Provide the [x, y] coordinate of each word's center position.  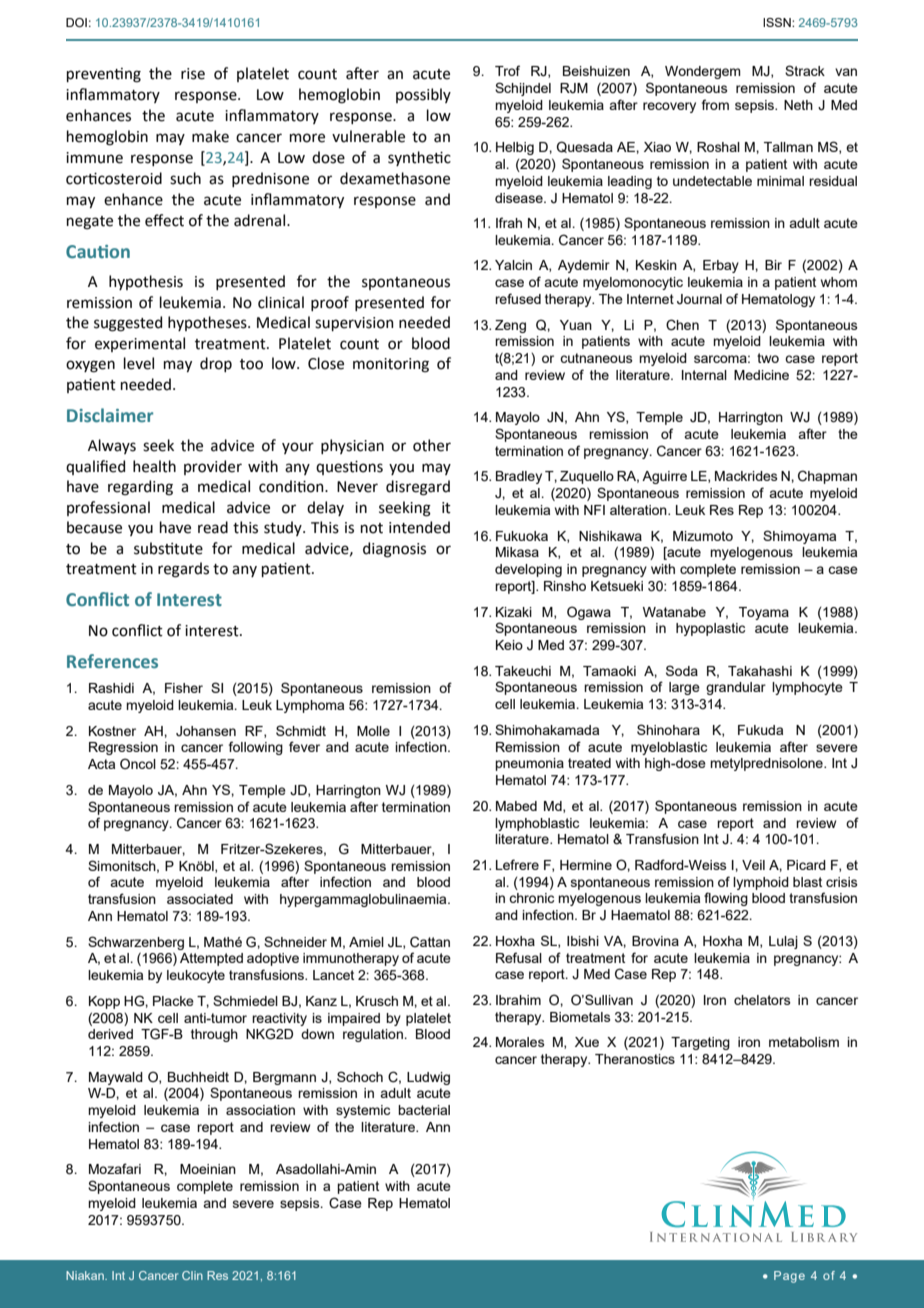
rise [193, 74]
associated [200, 899]
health [154, 466]
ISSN [778, 22]
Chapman [827, 477]
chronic [531, 898]
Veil [753, 865]
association [260, 1110]
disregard [418, 488]
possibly [423, 95]
